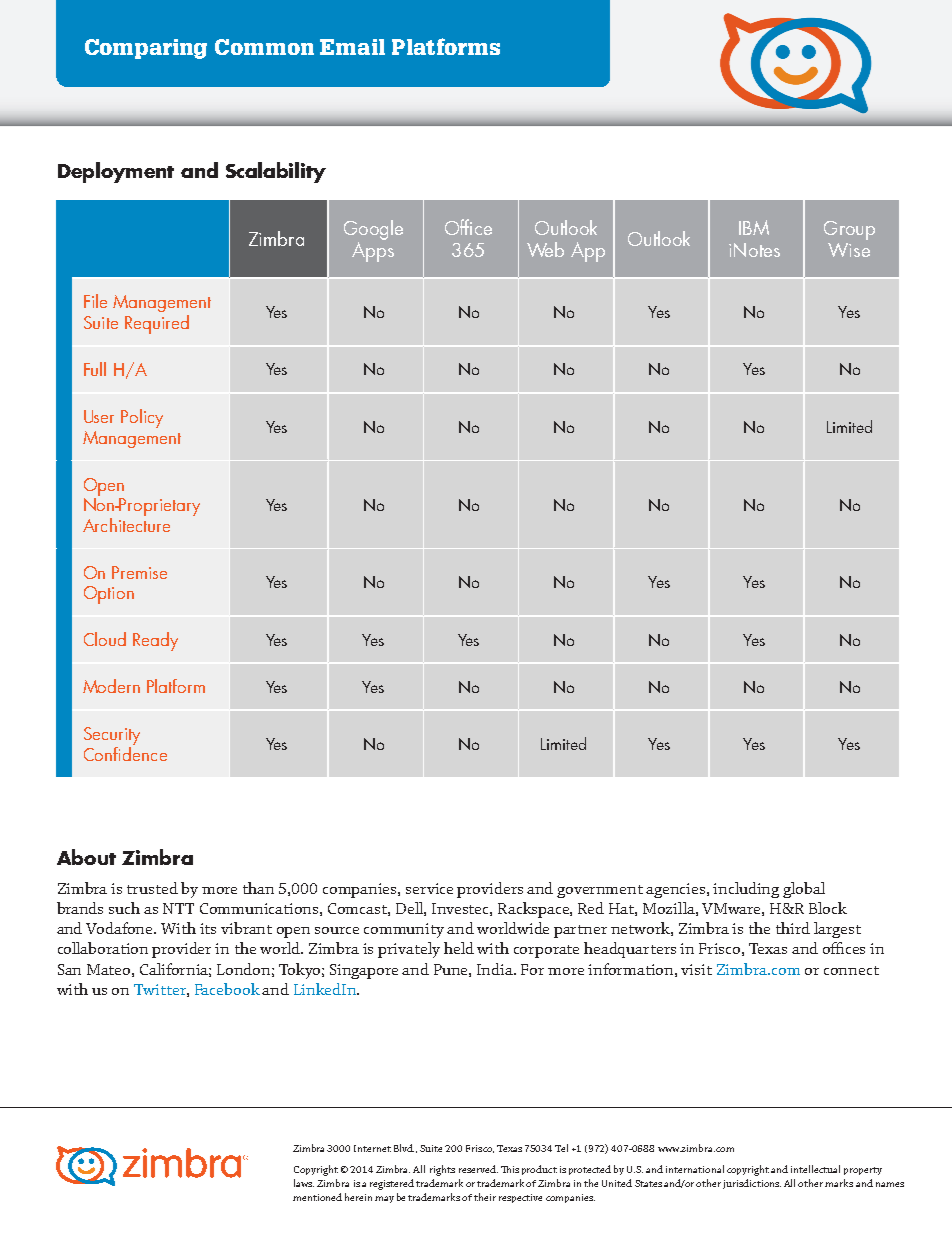 The width and height of the image is (952, 1233). Describe the element at coordinates (754, 227) in the image. I see `IBM` at that location.
